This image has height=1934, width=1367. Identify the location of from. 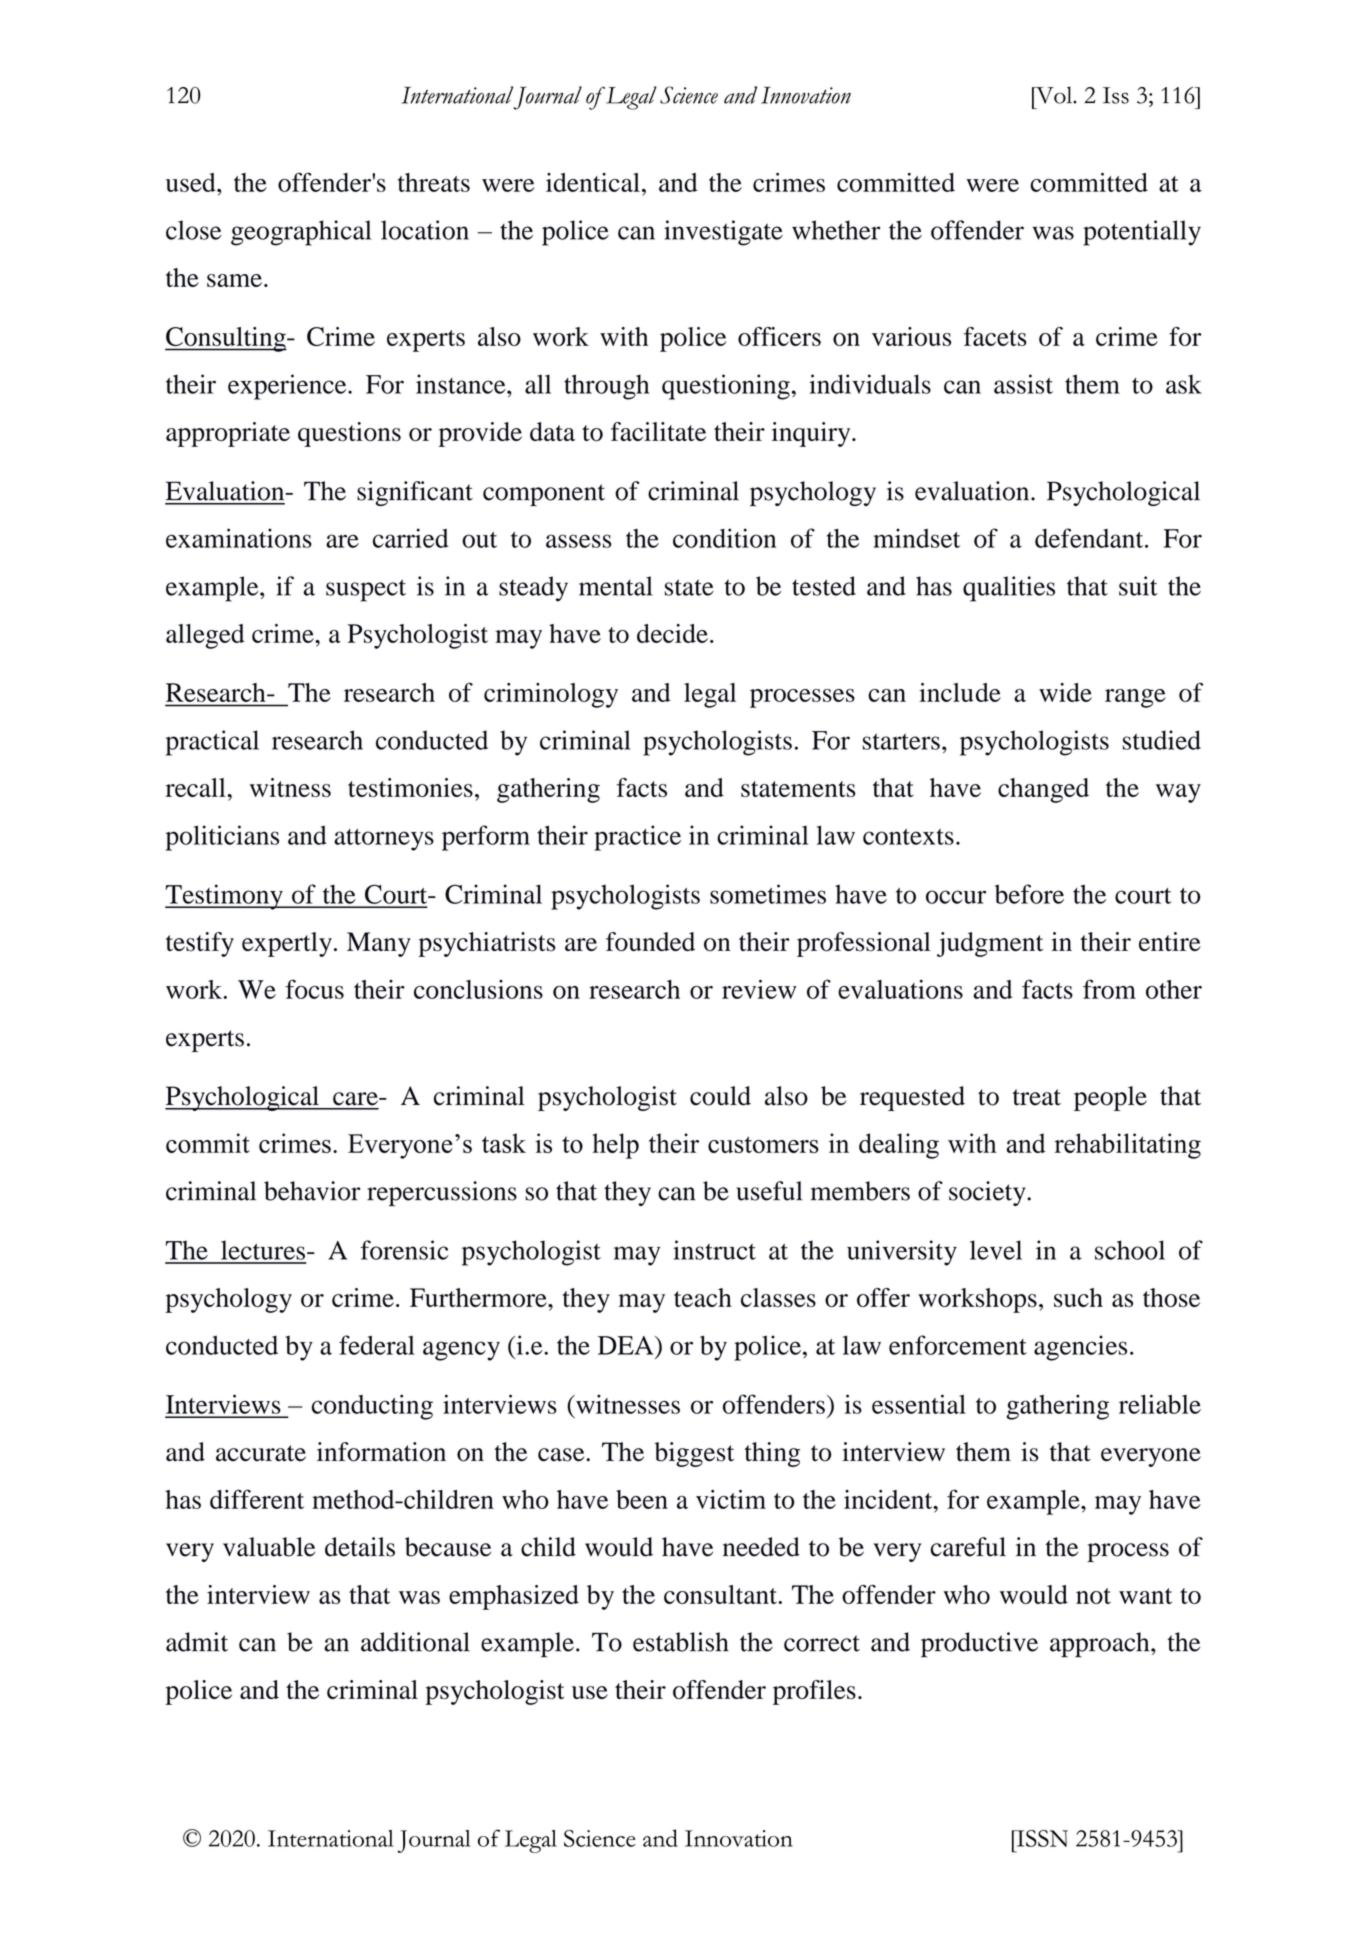
(1109, 989).
